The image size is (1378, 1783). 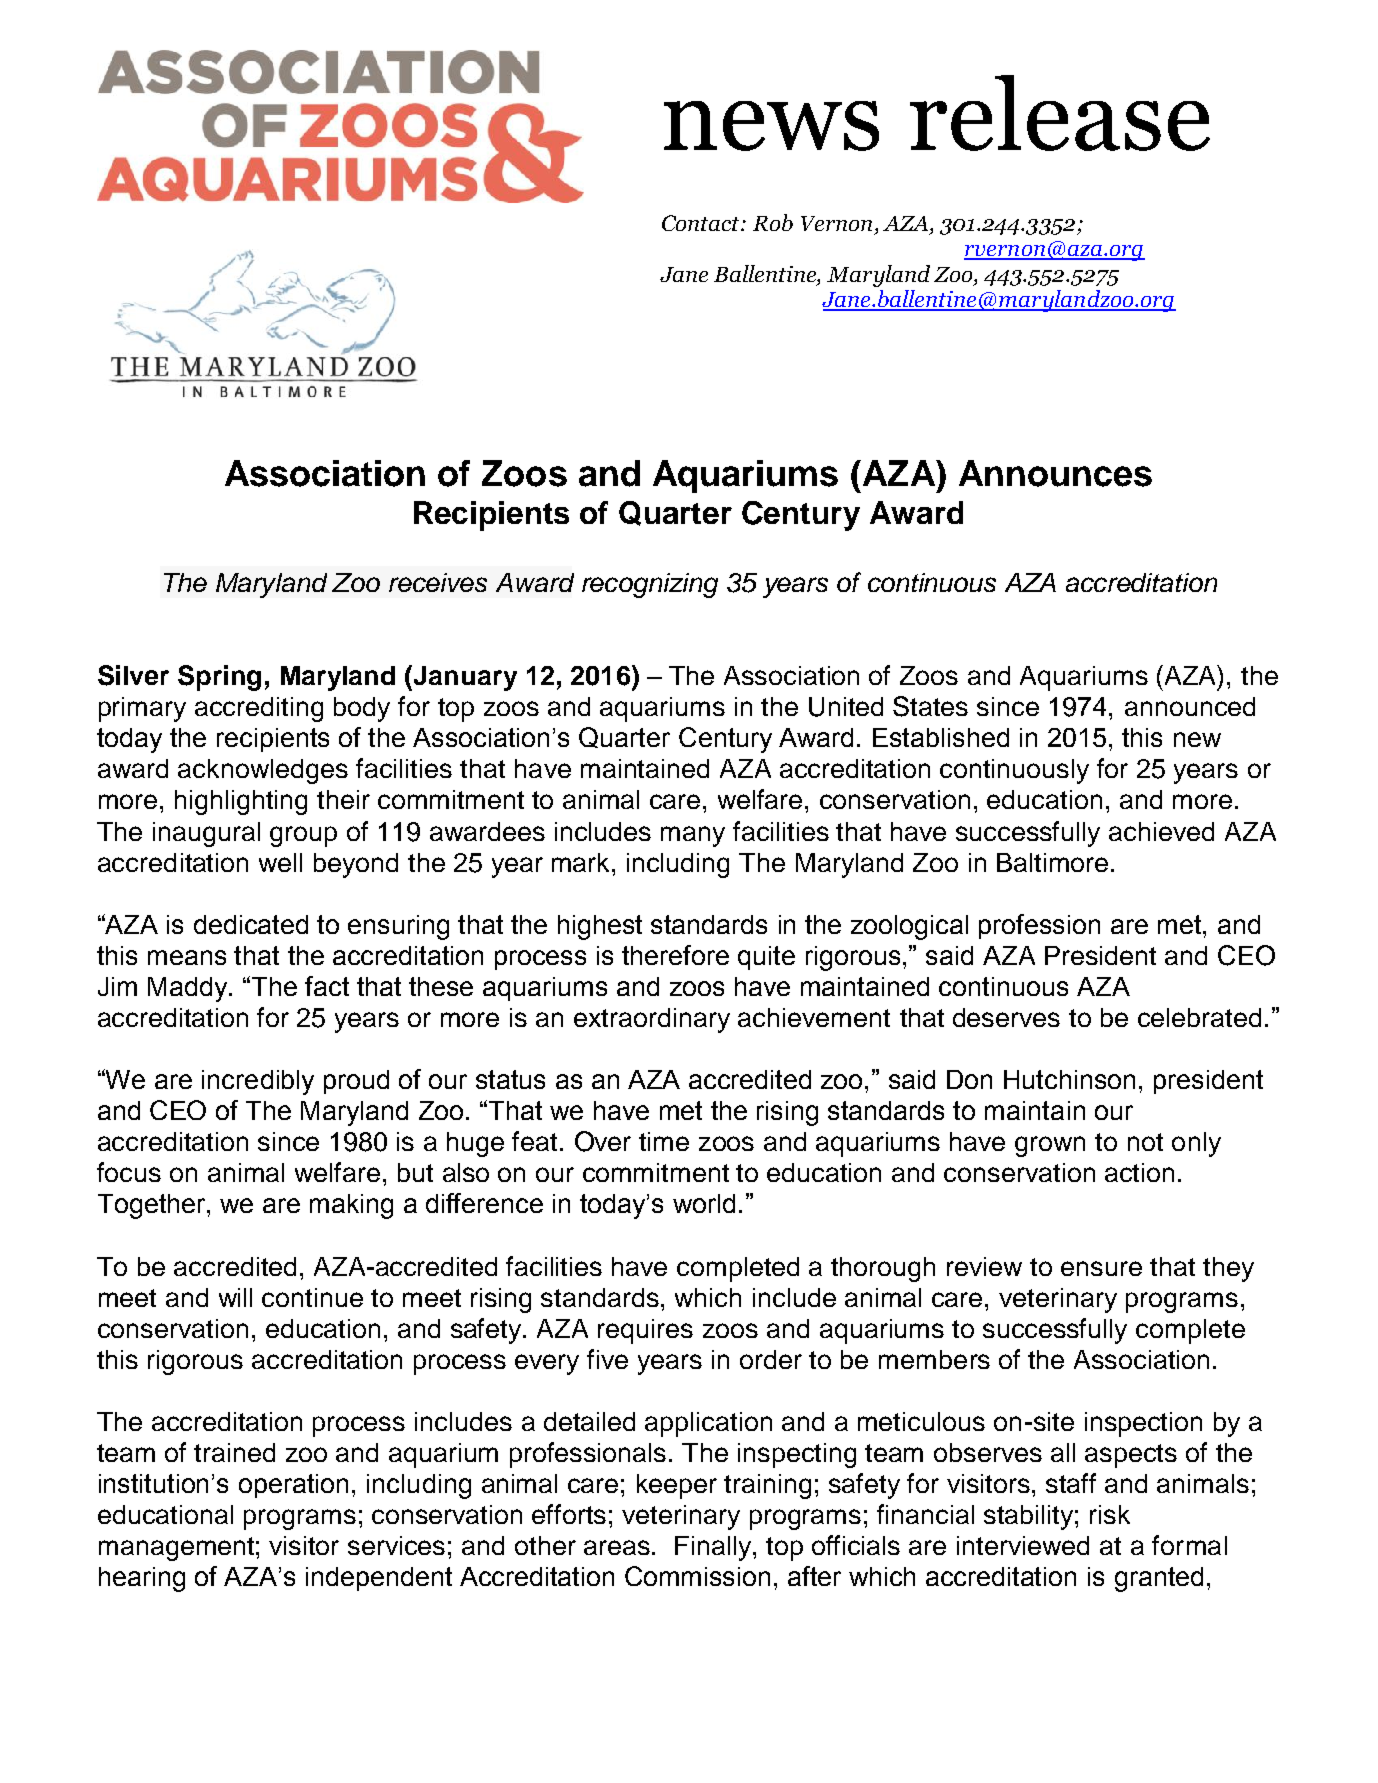 I want to click on receives, so click(x=438, y=582).
